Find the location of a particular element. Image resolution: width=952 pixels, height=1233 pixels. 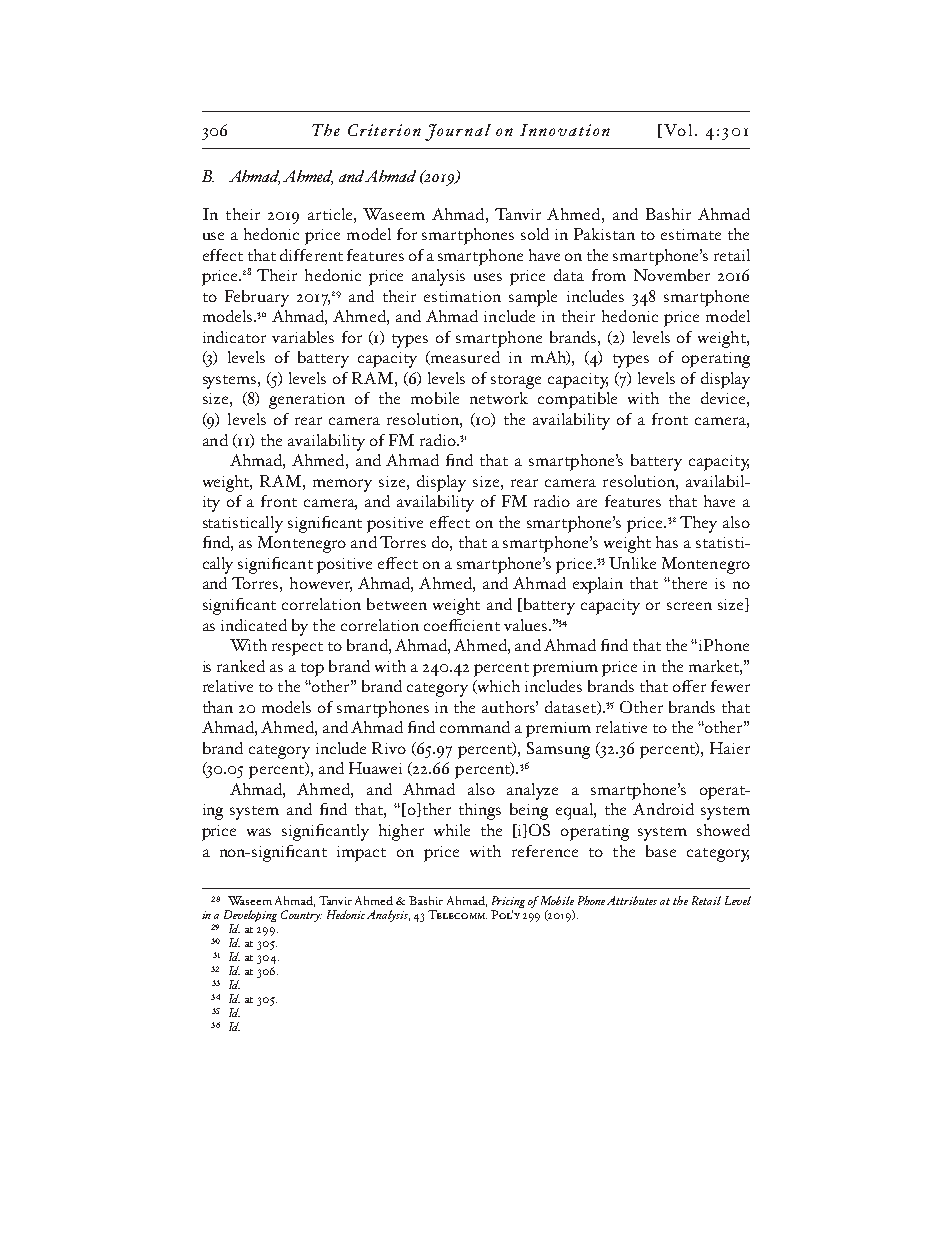

command is located at coordinates (475, 727).
